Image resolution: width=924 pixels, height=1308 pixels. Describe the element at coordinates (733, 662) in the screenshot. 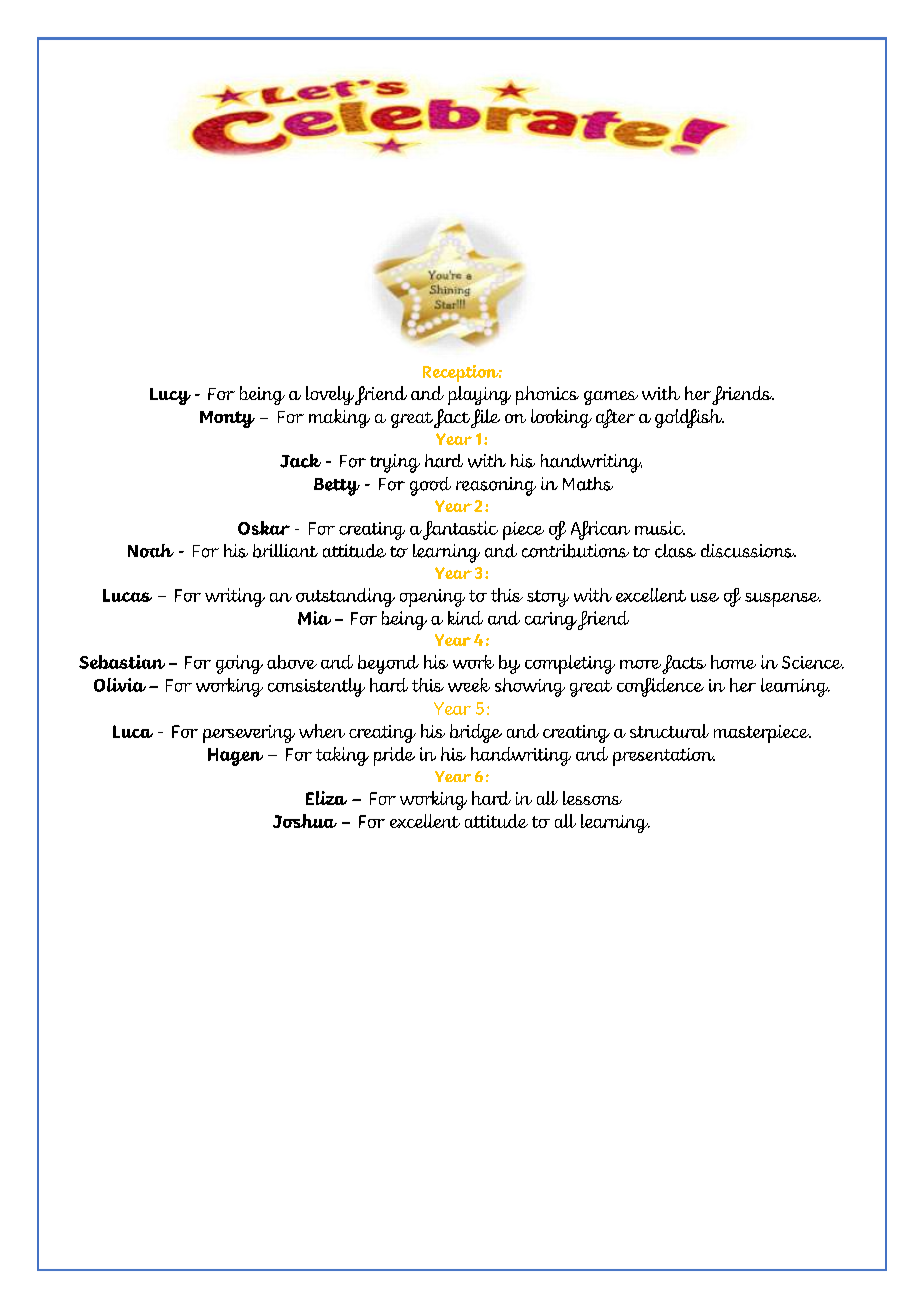

I see `home` at that location.
